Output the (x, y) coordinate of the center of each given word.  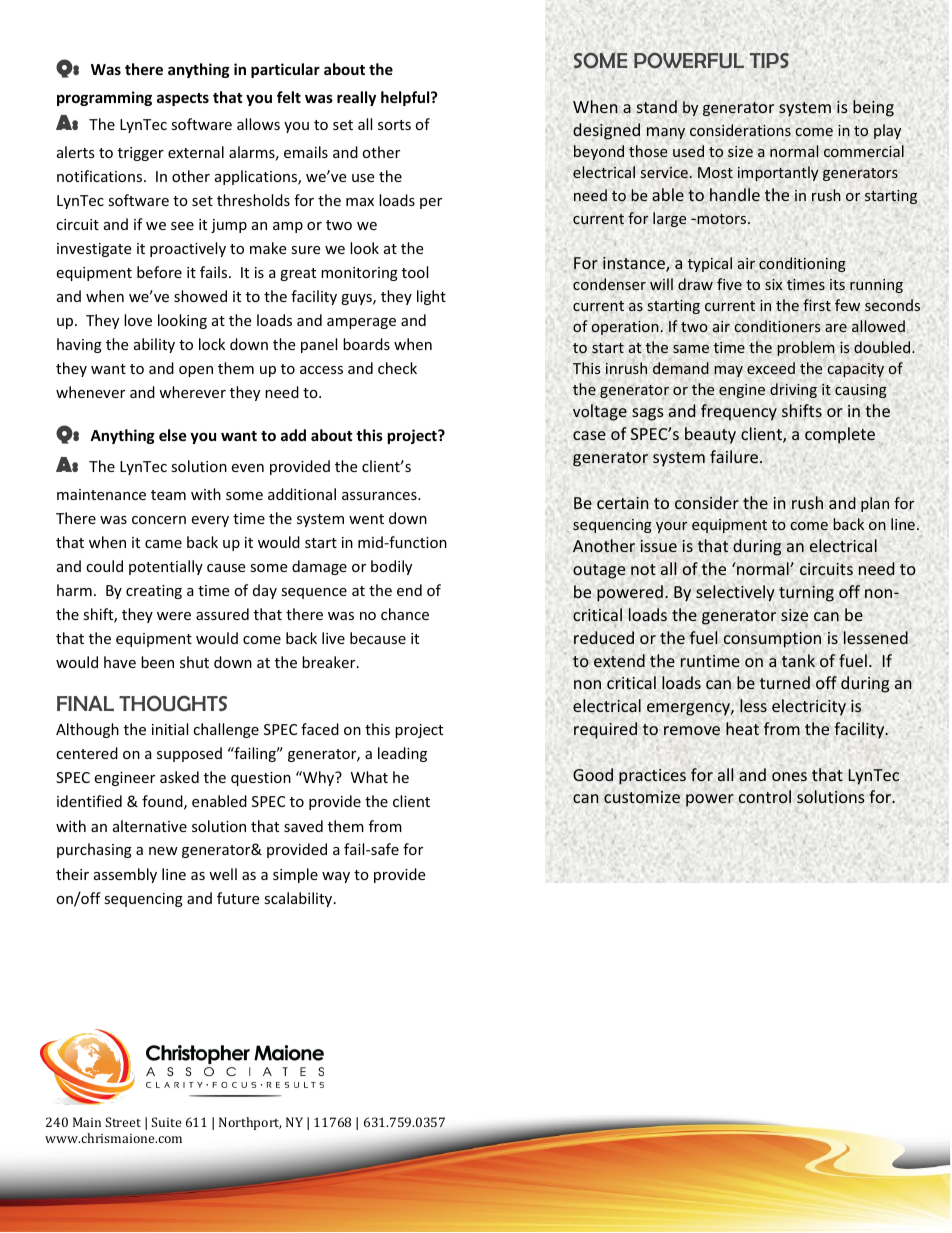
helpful (406, 98)
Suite (166, 1122)
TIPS (769, 60)
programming (104, 98)
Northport (250, 1123)
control (765, 796)
